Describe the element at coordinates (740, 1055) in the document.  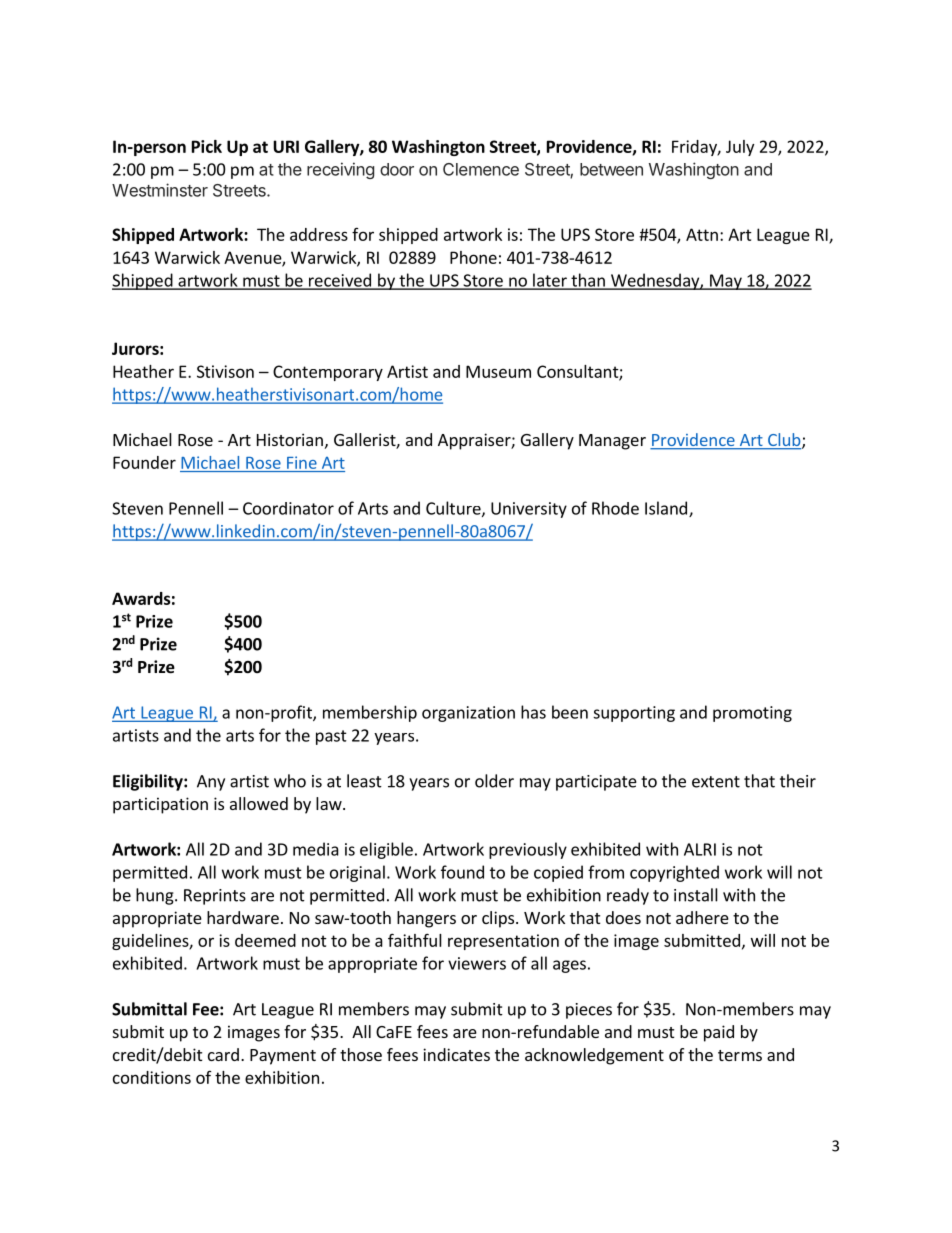
I see `terms` at that location.
